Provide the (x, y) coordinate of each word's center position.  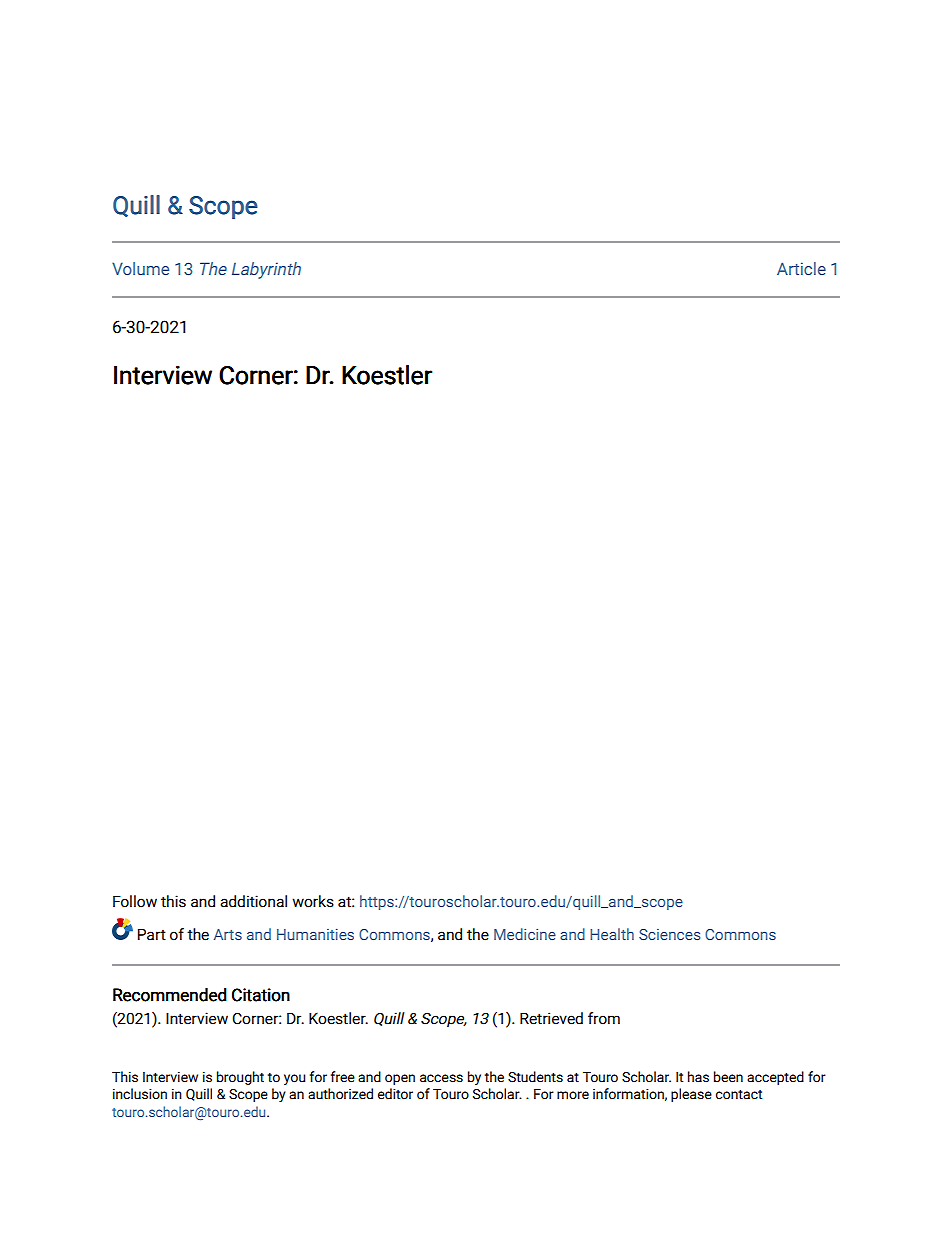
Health (612, 934)
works (313, 901)
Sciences (670, 934)
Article (801, 268)
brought (240, 1078)
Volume (140, 268)
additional (253, 901)
